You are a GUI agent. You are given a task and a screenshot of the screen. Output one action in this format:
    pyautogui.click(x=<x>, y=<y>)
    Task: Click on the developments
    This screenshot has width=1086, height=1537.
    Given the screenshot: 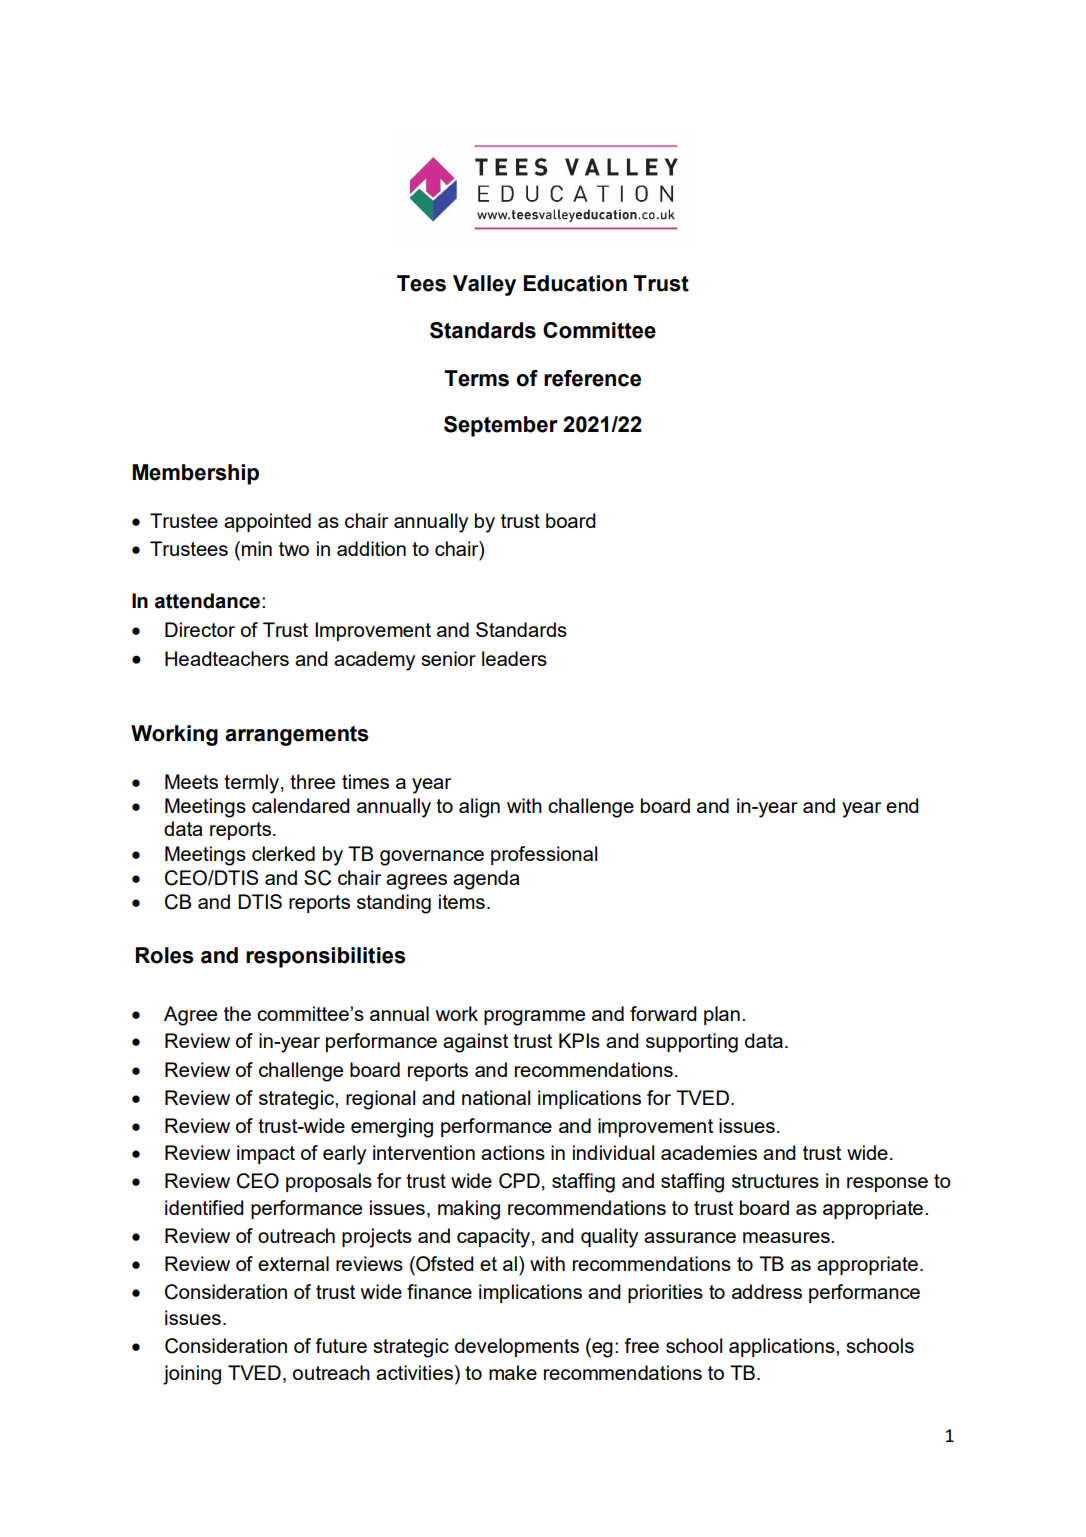 What is the action you would take?
    pyautogui.click(x=517, y=1347)
